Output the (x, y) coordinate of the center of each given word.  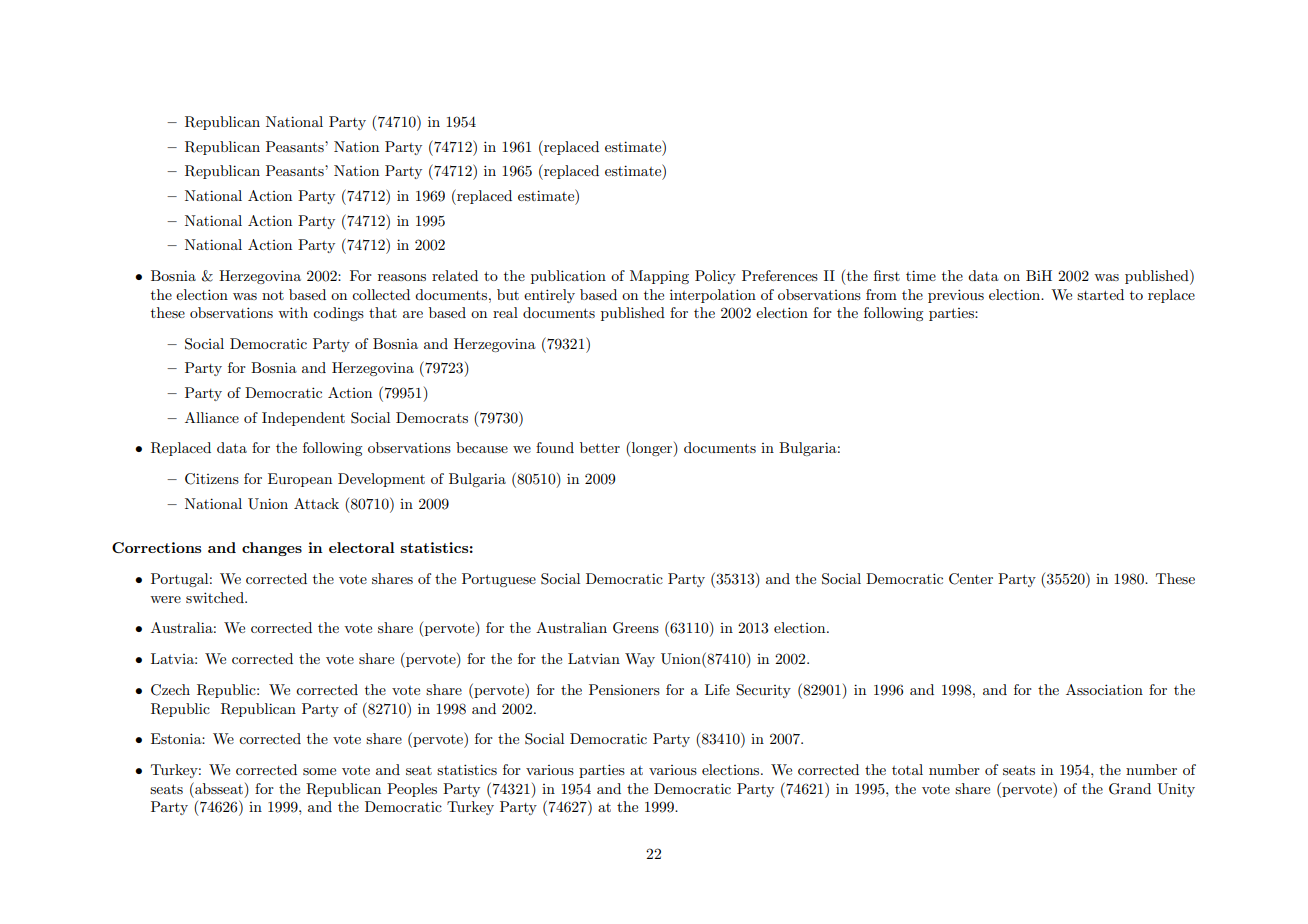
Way (640, 660)
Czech (170, 690)
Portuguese (499, 580)
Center (971, 579)
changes (272, 549)
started (1100, 294)
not (273, 295)
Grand (1130, 789)
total (907, 769)
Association (1104, 689)
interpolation (713, 296)
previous (956, 296)
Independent (303, 419)
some (319, 771)
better (600, 447)
